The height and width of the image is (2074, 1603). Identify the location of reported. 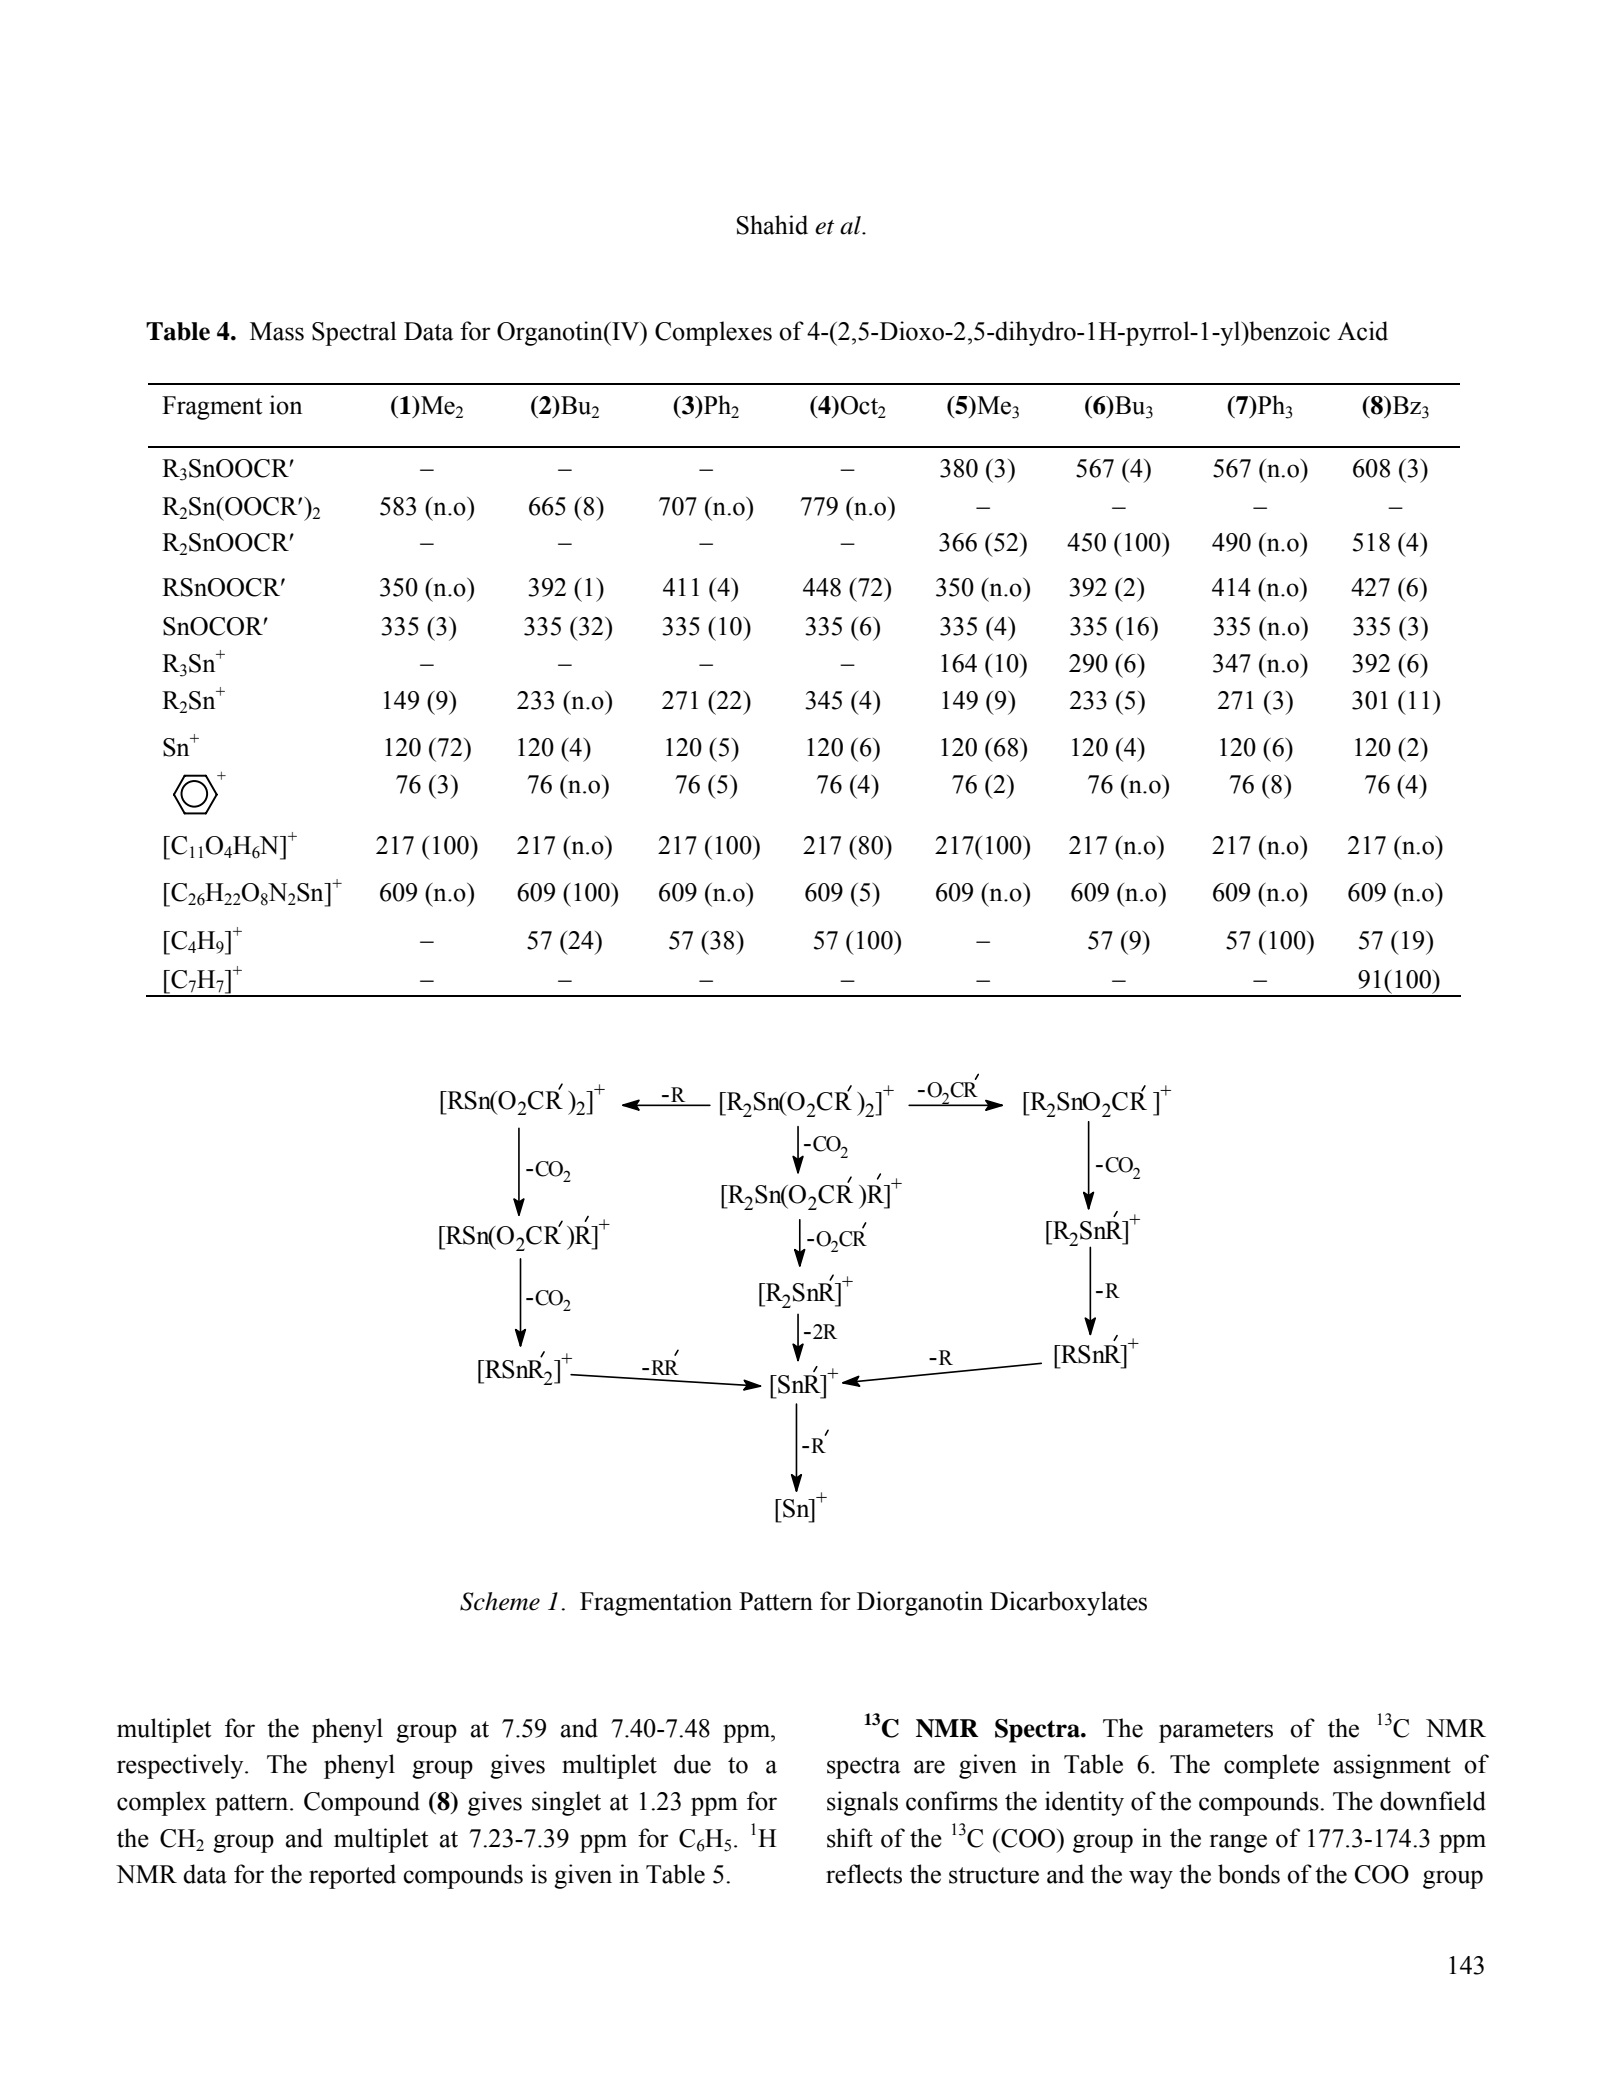
(352, 1876).
